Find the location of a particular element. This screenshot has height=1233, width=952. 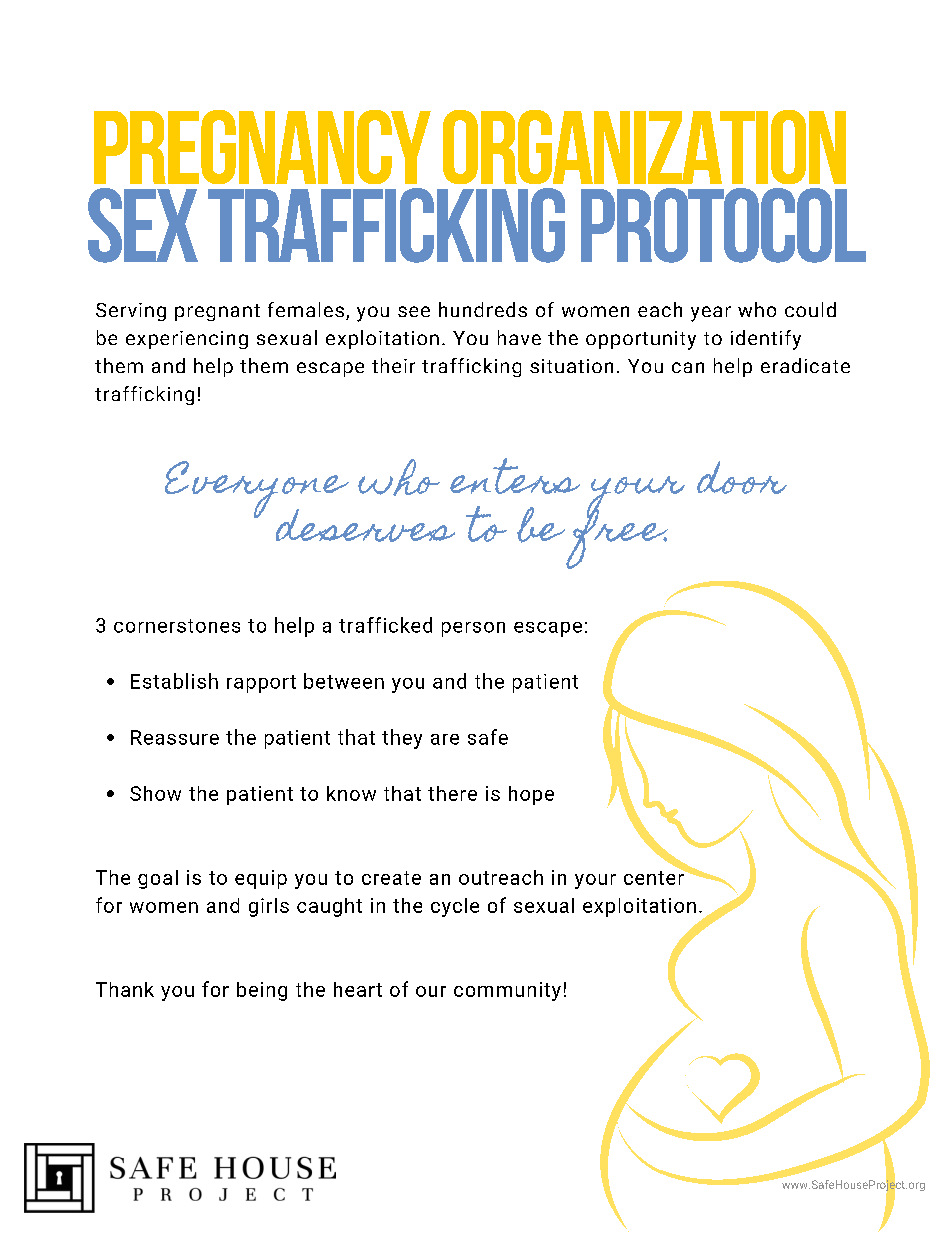

being is located at coordinates (262, 991).
